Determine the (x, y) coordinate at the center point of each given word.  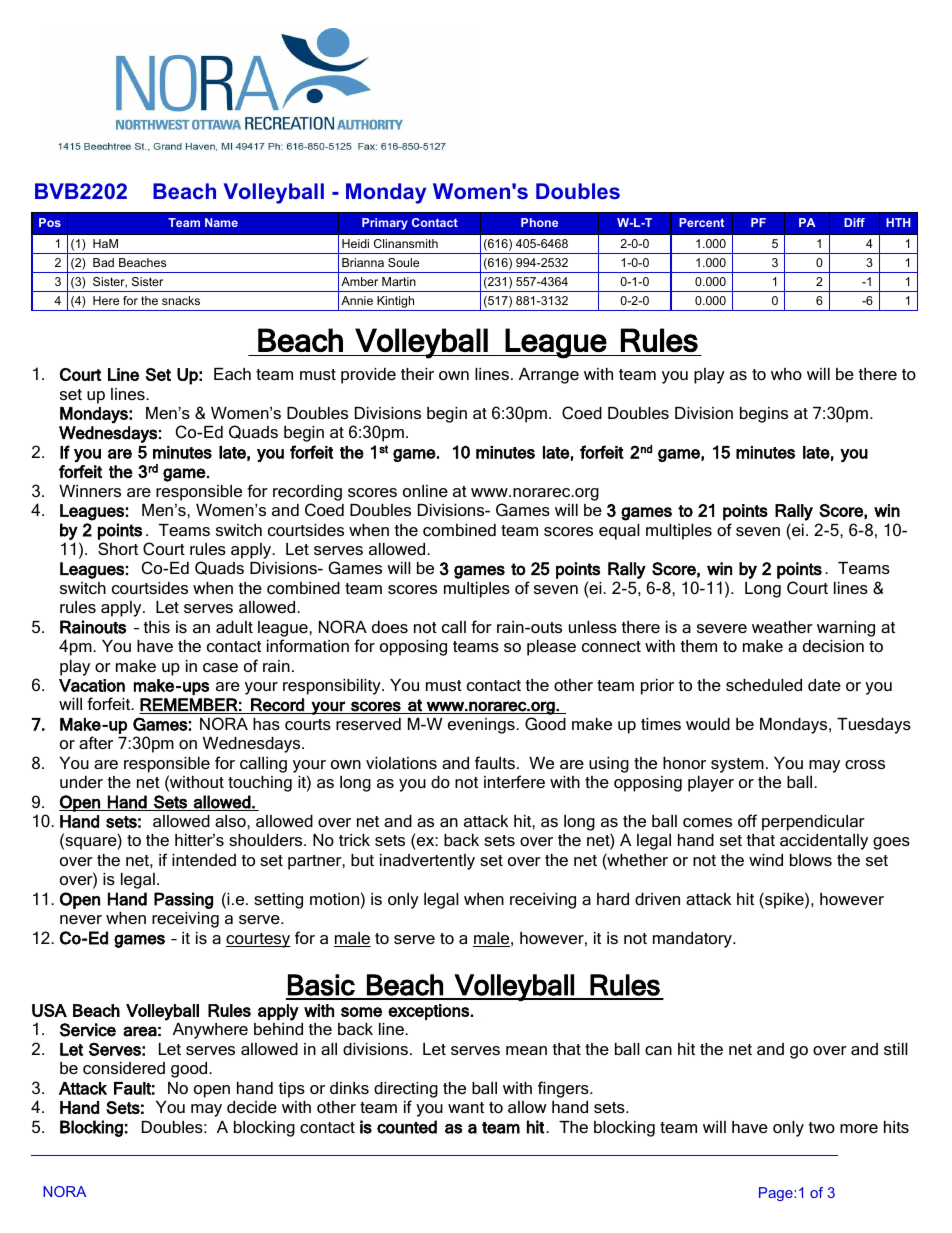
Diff (854, 222)
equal (619, 532)
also (231, 821)
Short (118, 548)
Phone (539, 222)
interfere (514, 781)
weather (782, 627)
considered (124, 1068)
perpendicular (813, 823)
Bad (103, 262)
